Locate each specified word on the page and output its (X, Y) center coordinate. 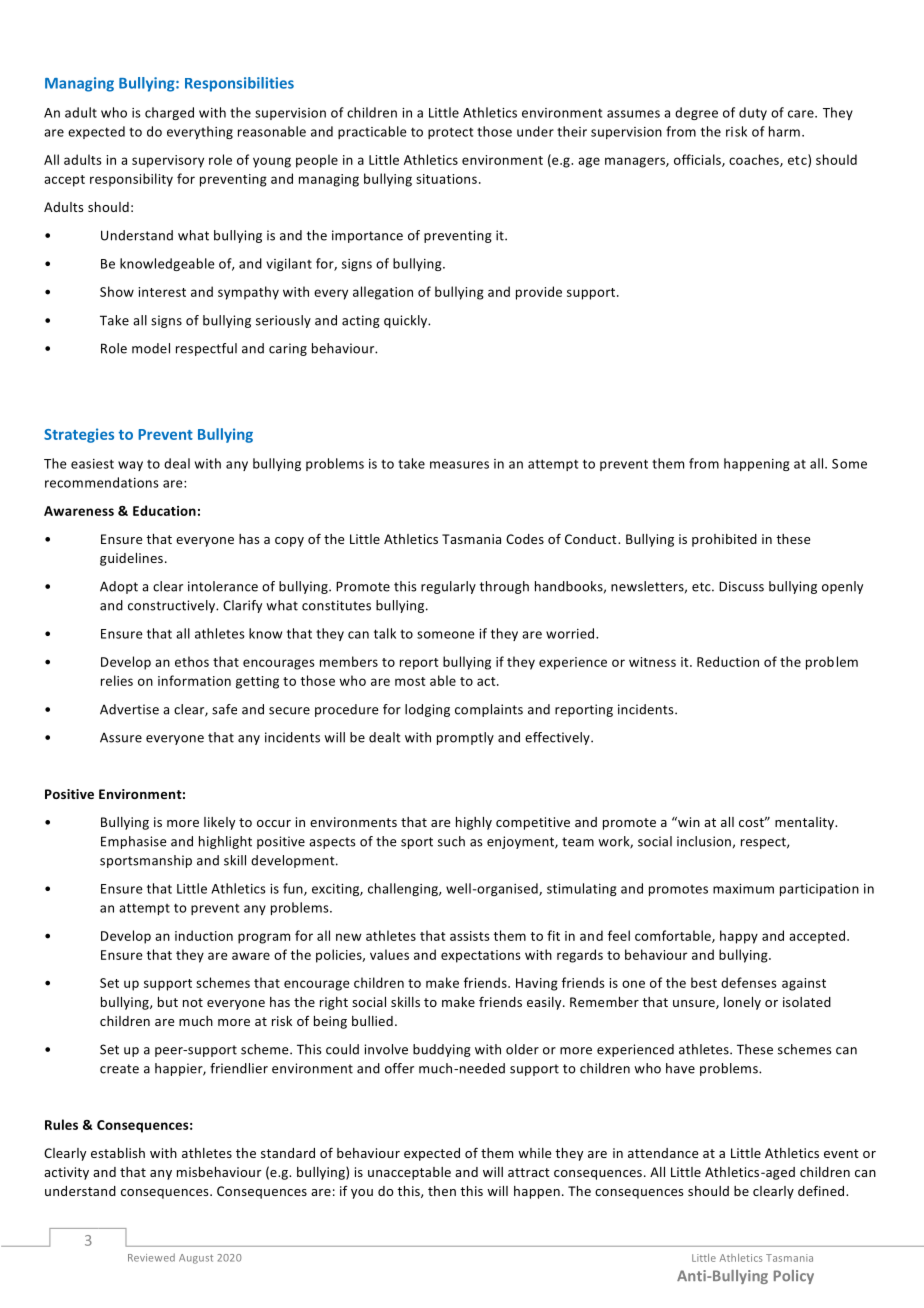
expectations (481, 956)
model (151, 348)
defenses (749, 982)
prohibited (724, 540)
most (410, 681)
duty (753, 113)
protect (450, 133)
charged (169, 113)
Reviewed (151, 1257)
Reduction (728, 661)
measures (459, 465)
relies (117, 680)
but (168, 1002)
